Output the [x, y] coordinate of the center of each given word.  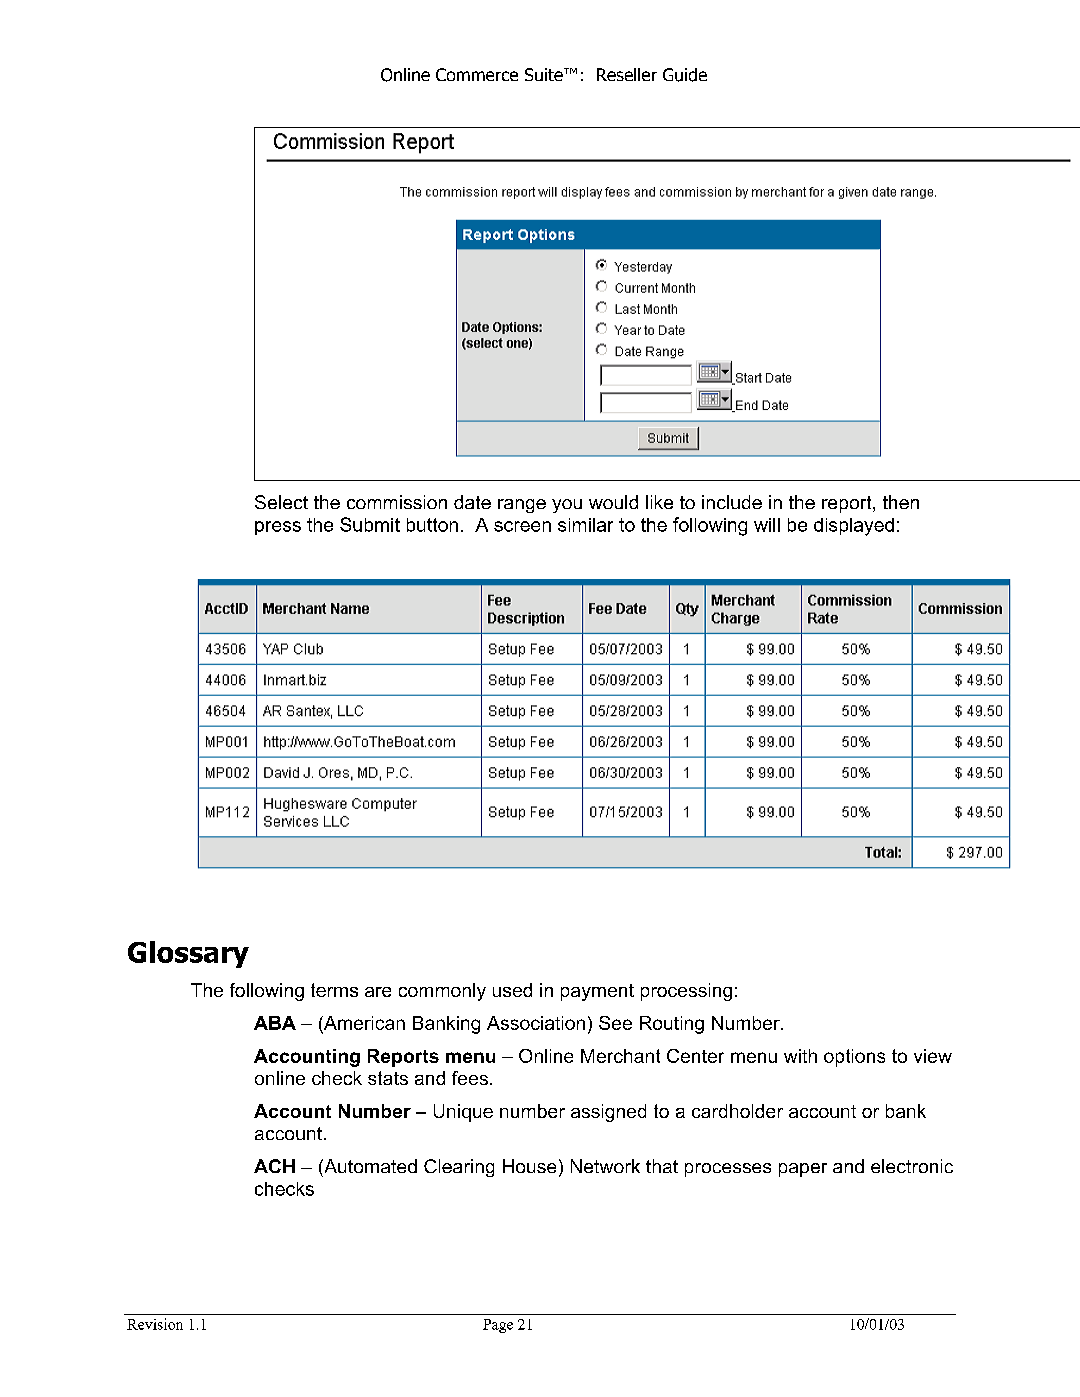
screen [522, 526]
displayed [854, 527]
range [522, 506]
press [278, 528]
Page [498, 1326]
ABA [275, 1023]
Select [281, 502]
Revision [155, 1324]
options [854, 1058]
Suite [545, 74]
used [512, 990]
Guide [685, 75]
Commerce [477, 74]
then [901, 502]
